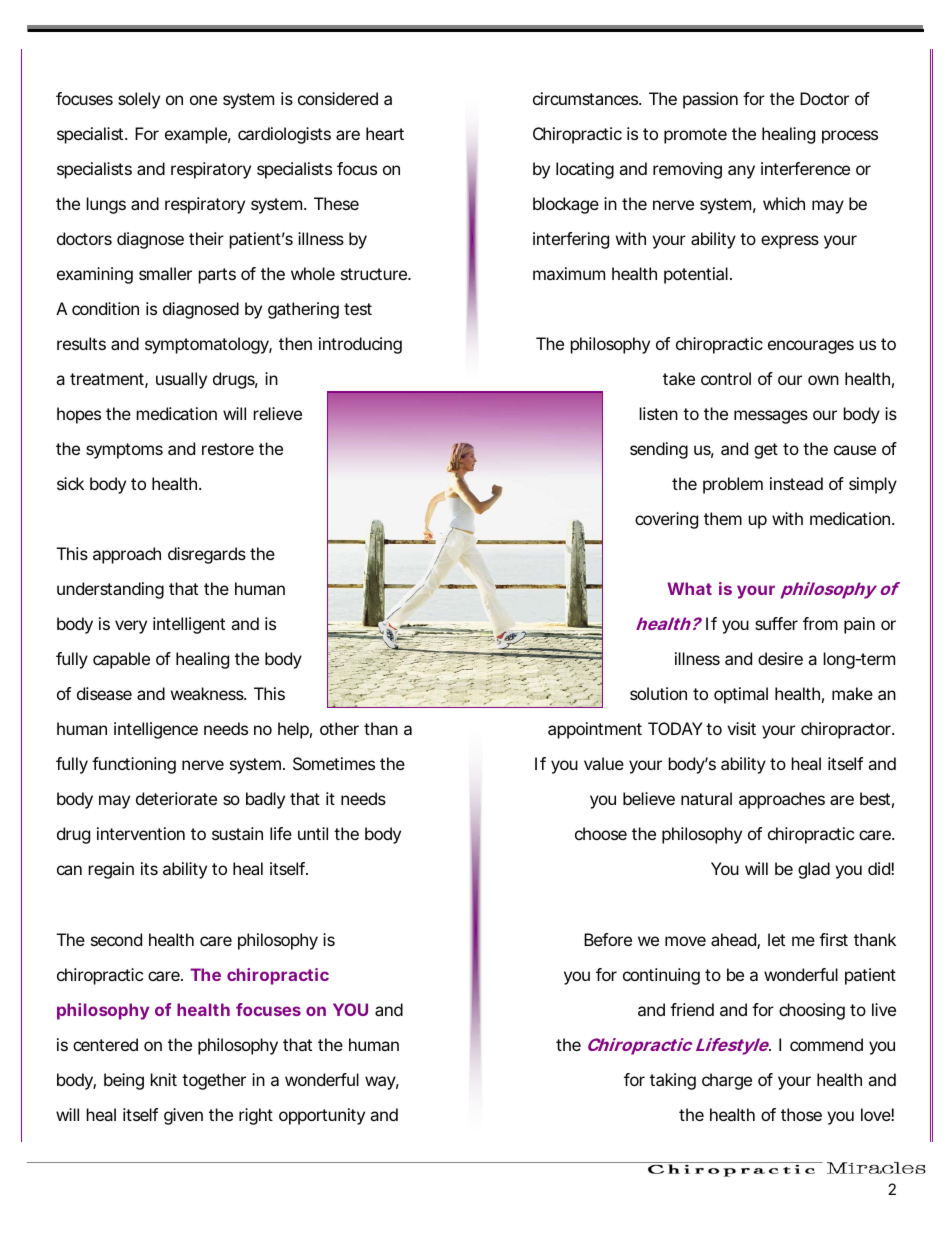 This document has width=952, height=1233. Describe the element at coordinates (164, 1079) in the document. I see `knit` at that location.
